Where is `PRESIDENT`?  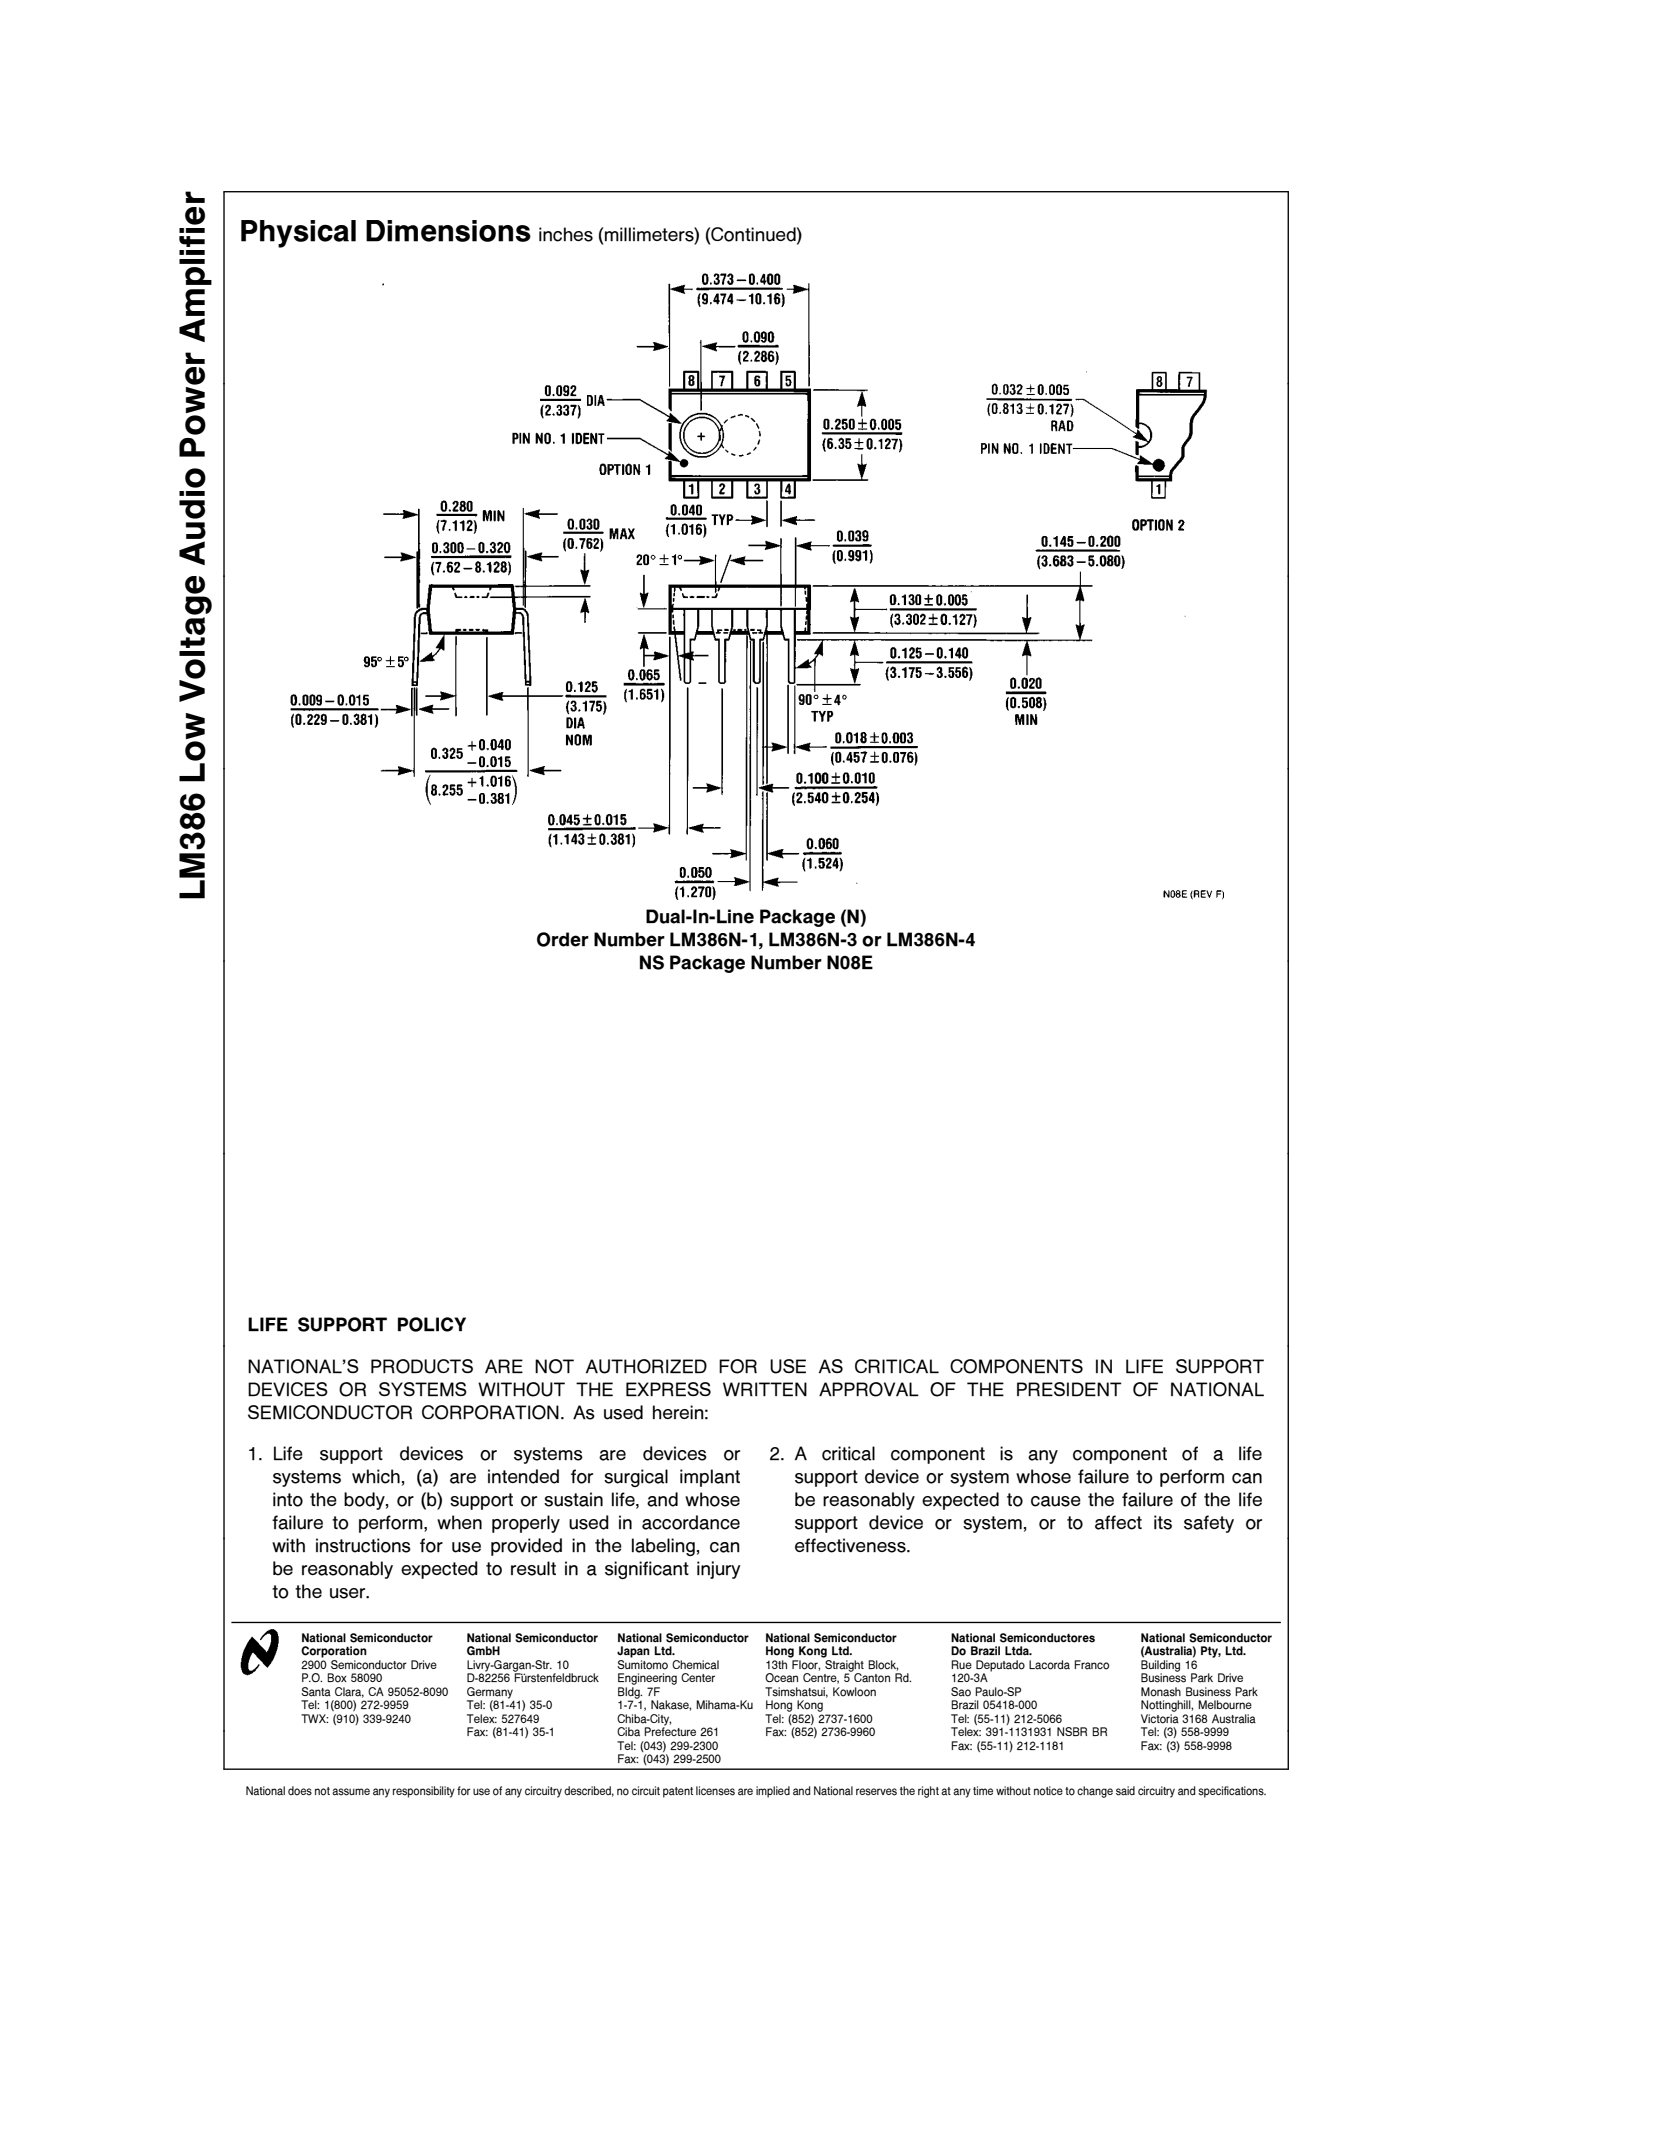 PRESIDENT is located at coordinates (1069, 1389).
